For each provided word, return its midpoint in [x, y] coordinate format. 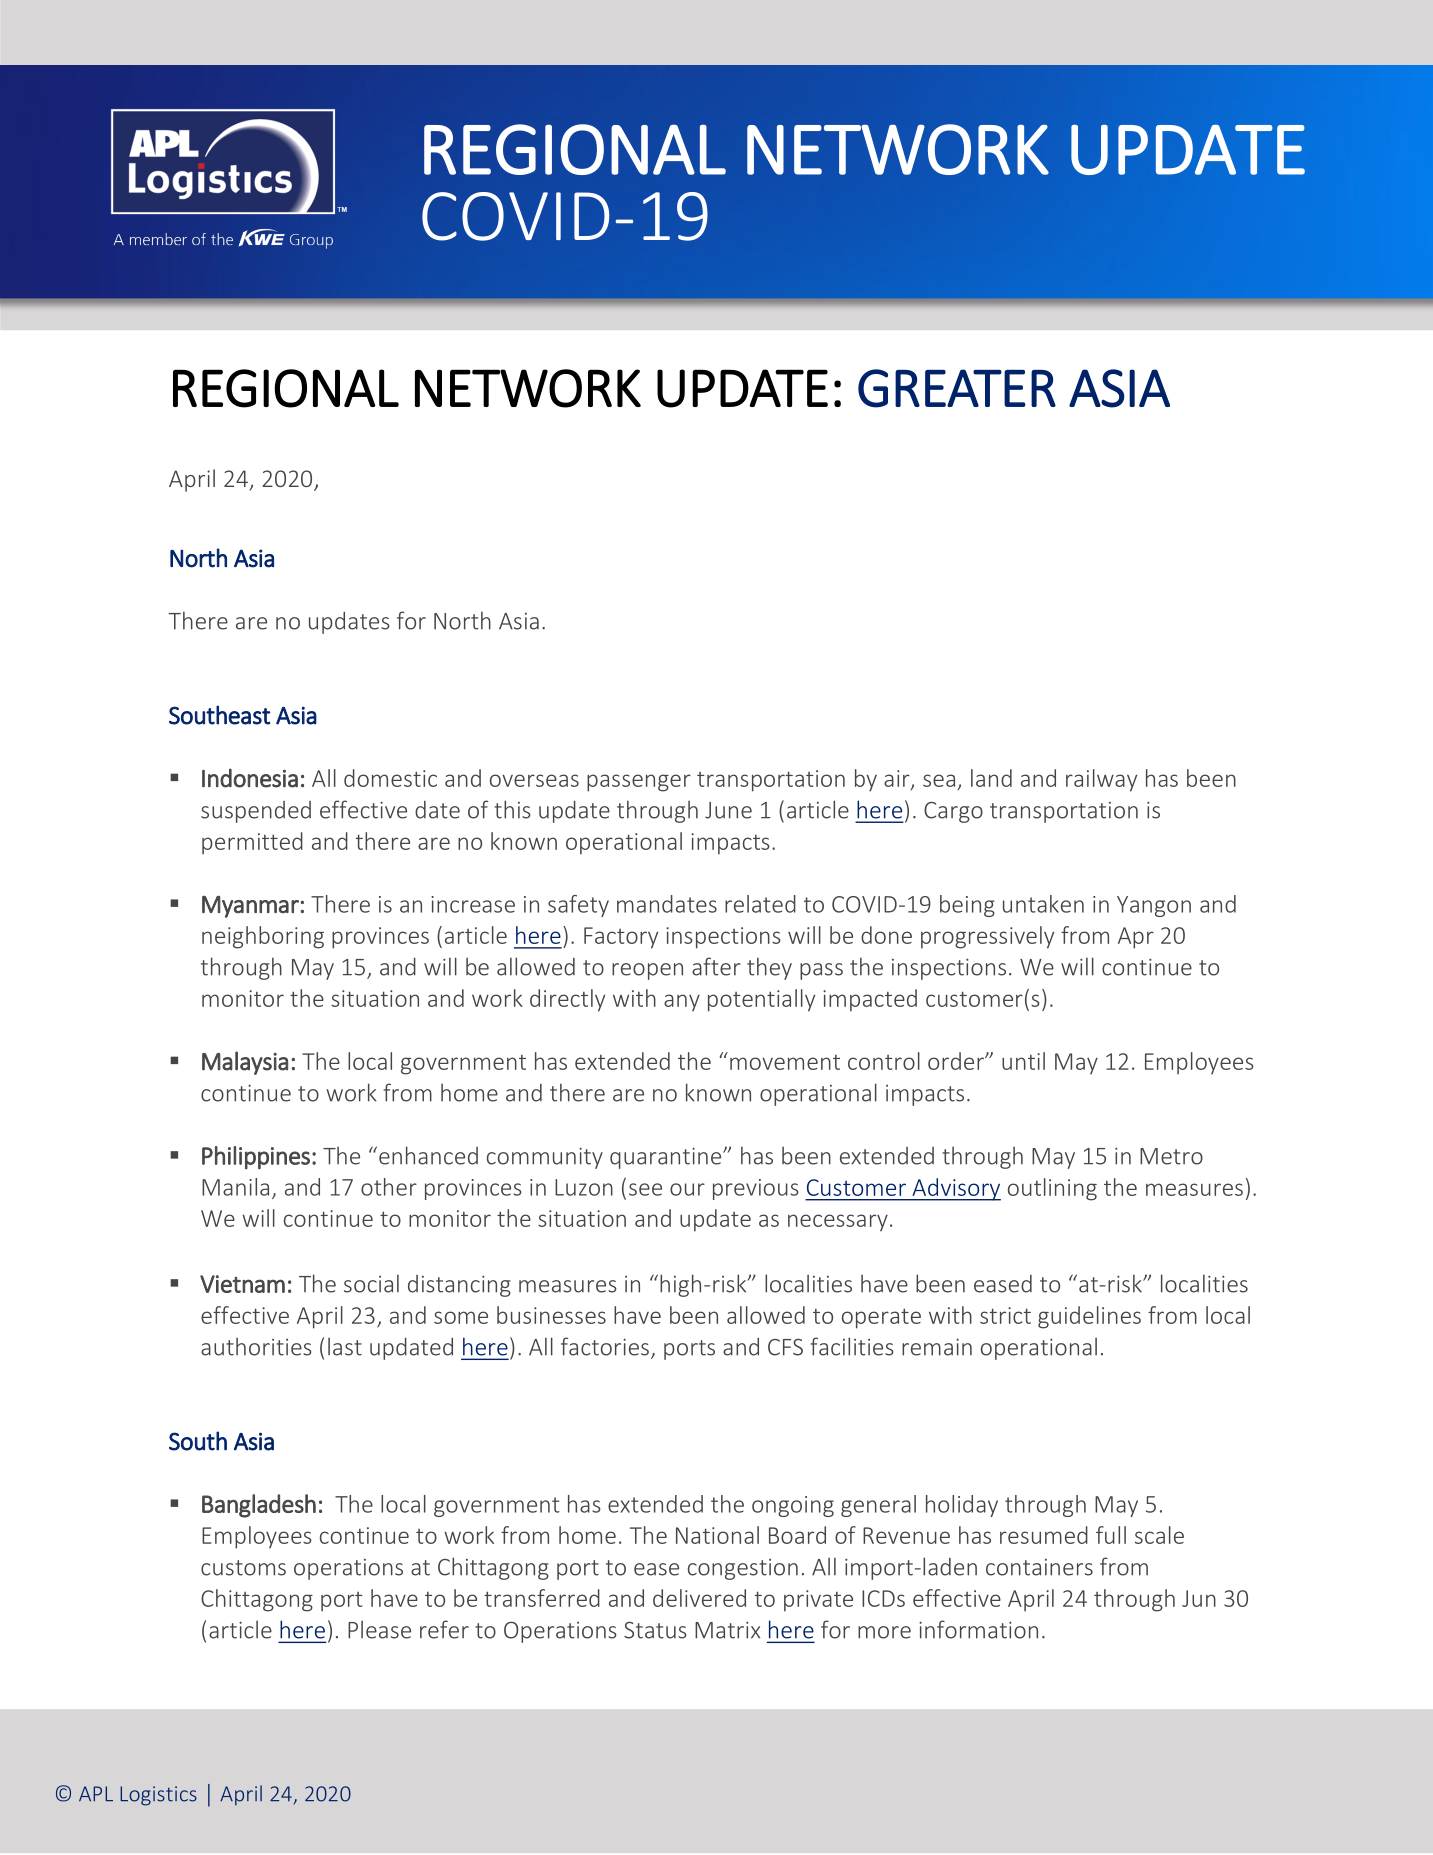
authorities [256, 1347]
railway [1101, 780]
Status [655, 1630]
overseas [534, 780]
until [1023, 1061]
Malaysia [245, 1063]
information [978, 1629]
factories [605, 1346]
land [991, 778]
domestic [390, 778]
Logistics [158, 1796]
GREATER [957, 388]
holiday [962, 1506]
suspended [256, 812]
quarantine [667, 1158]
